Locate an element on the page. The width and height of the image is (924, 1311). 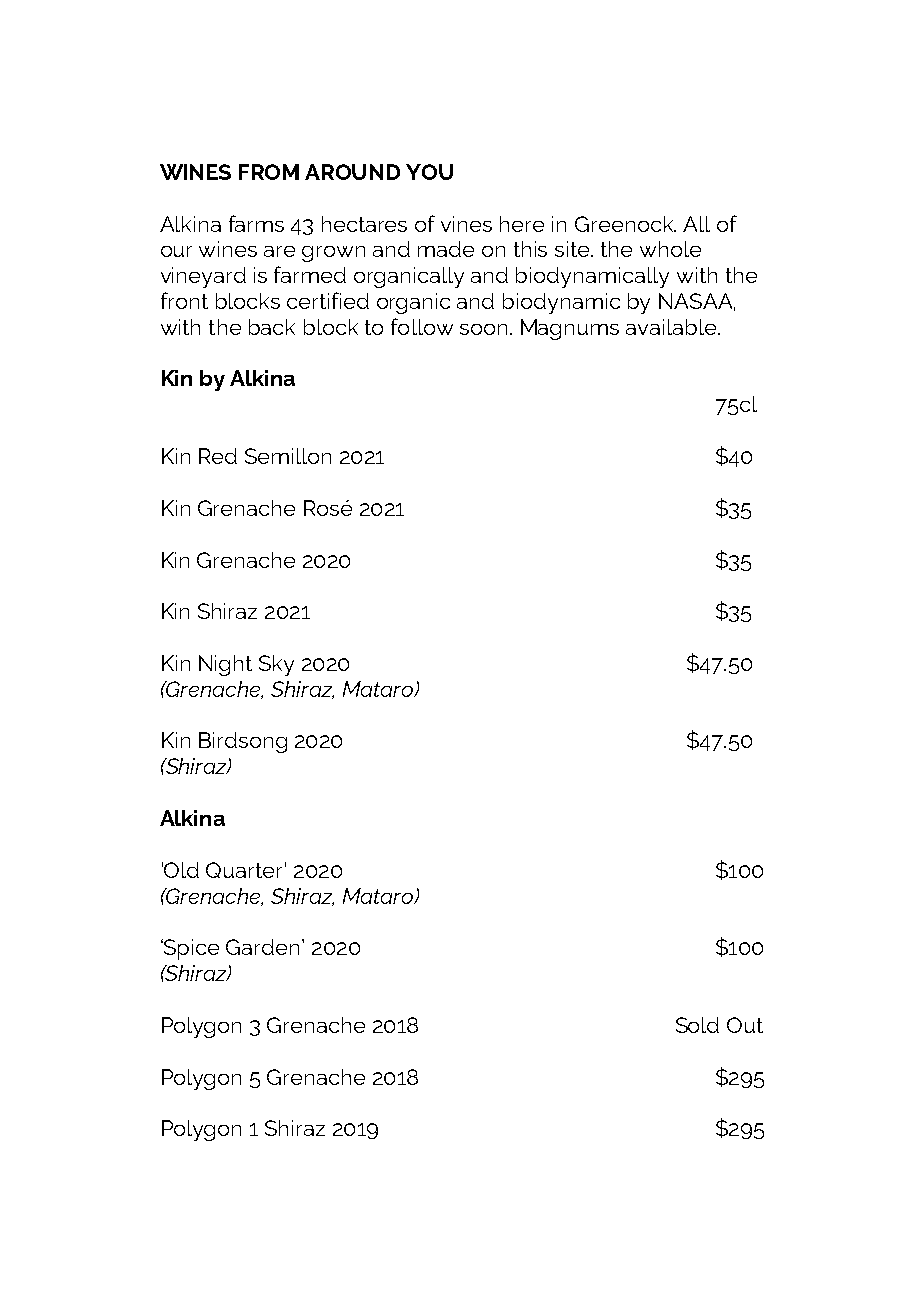
Red is located at coordinates (218, 456).
